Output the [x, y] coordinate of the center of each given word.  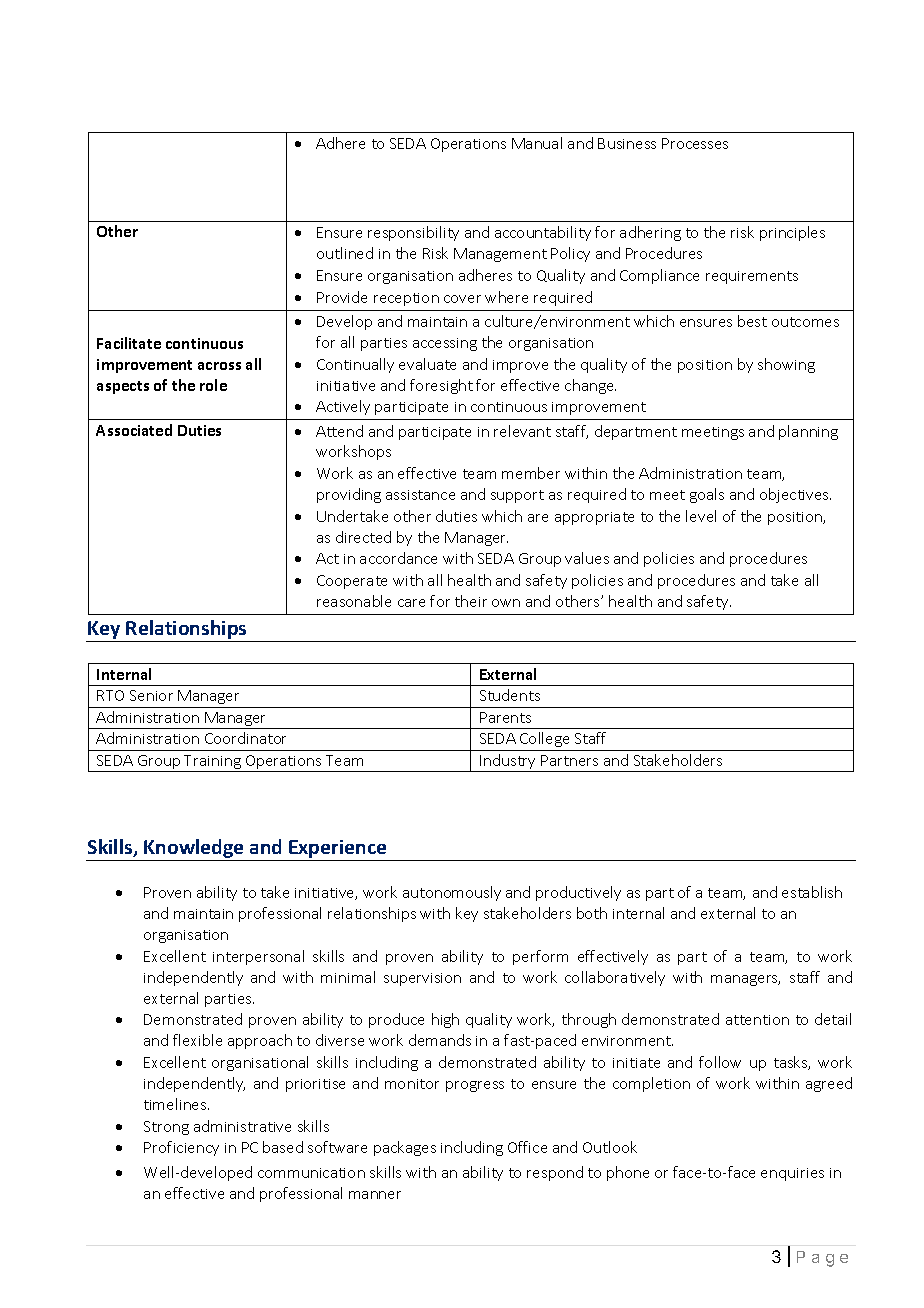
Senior [151, 695]
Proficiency [181, 1148]
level [701, 516]
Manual [537, 143]
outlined [345, 253]
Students [510, 695]
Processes [695, 143]
